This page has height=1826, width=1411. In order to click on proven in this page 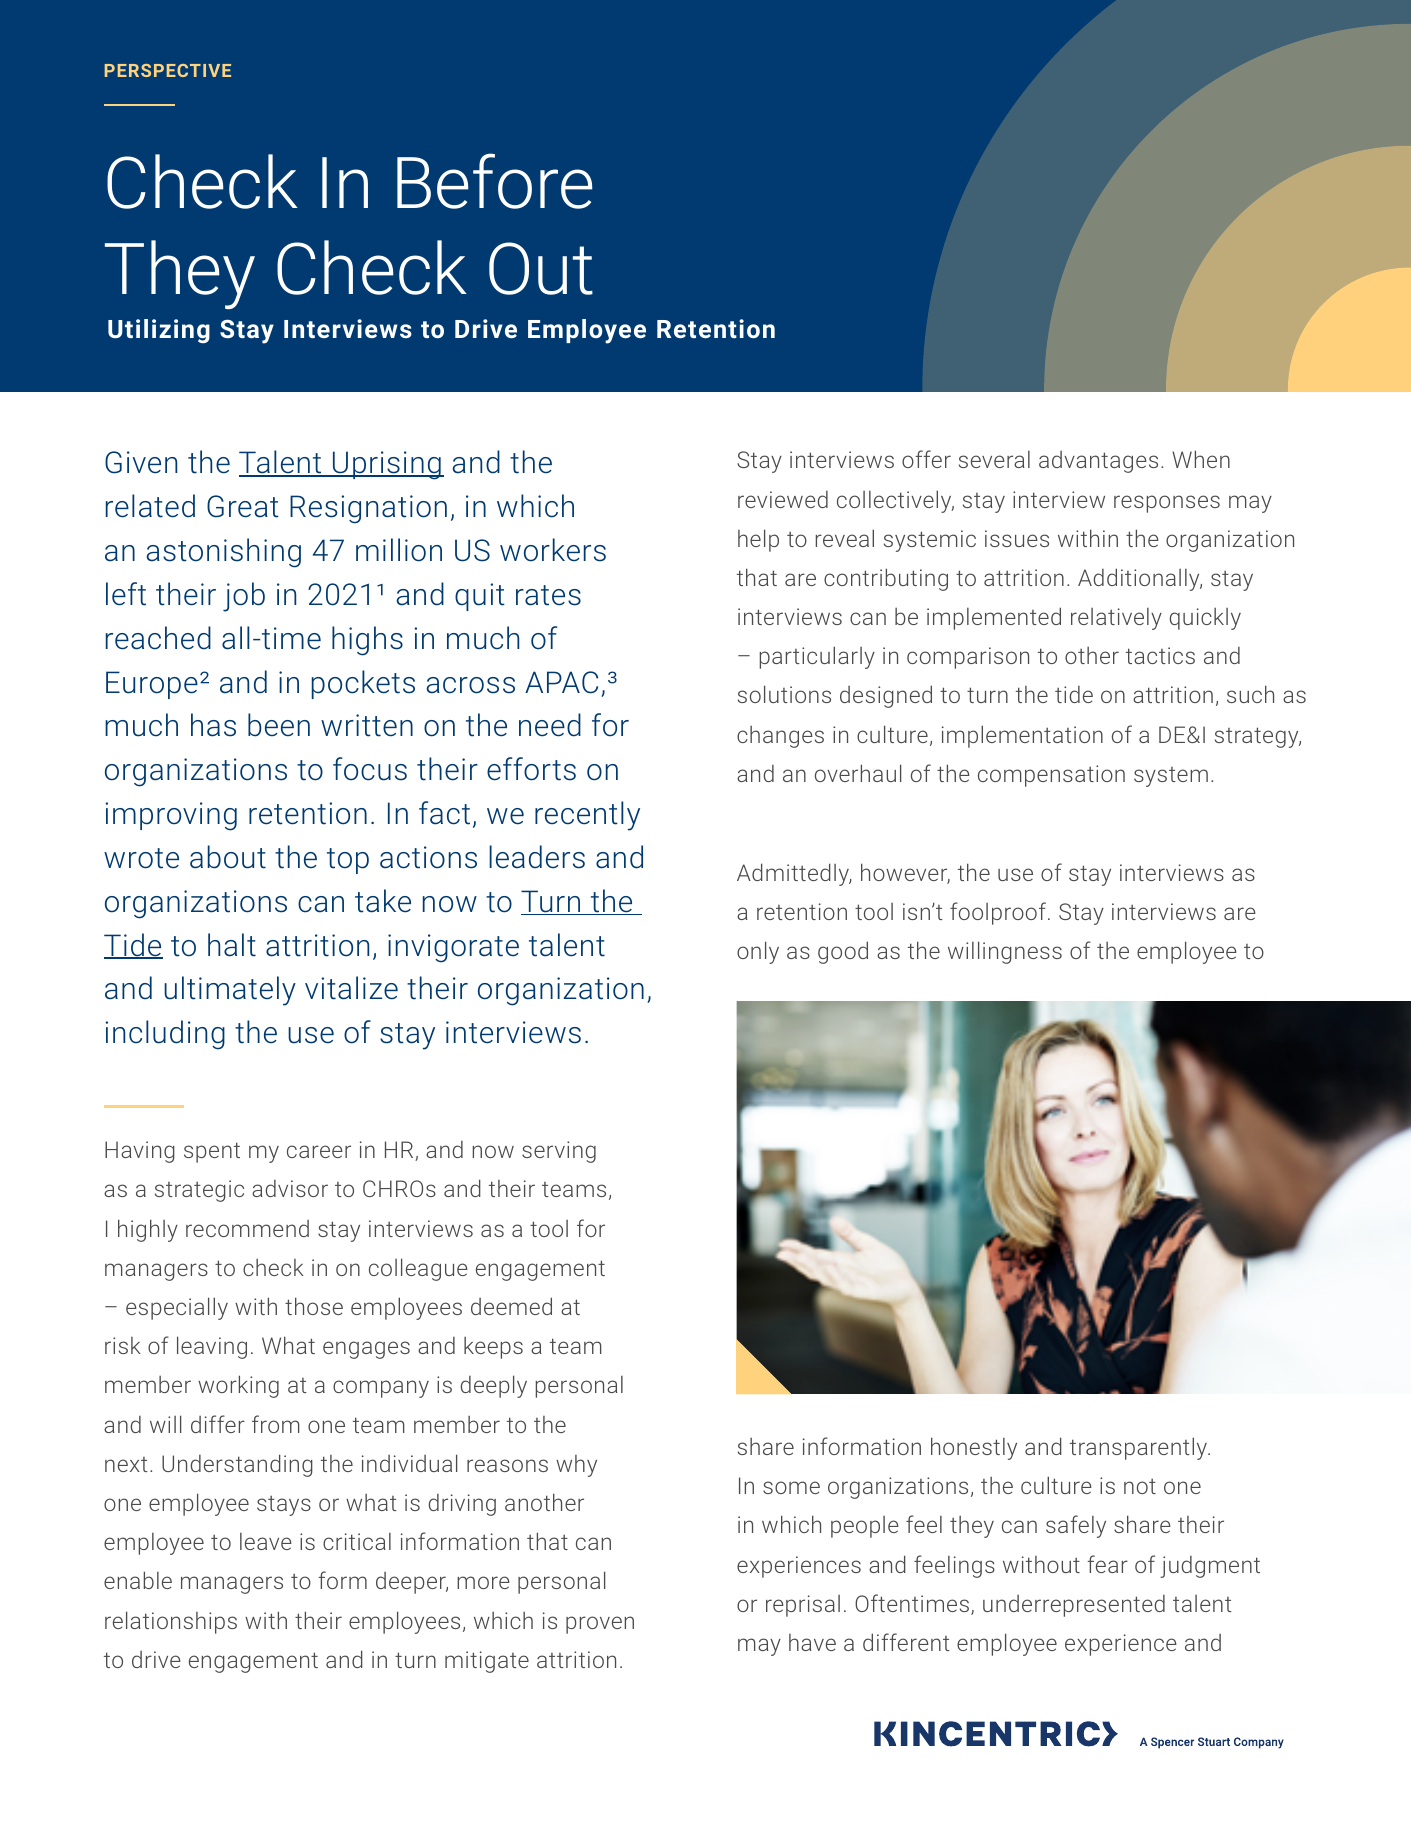, I will do `click(600, 1625)`.
